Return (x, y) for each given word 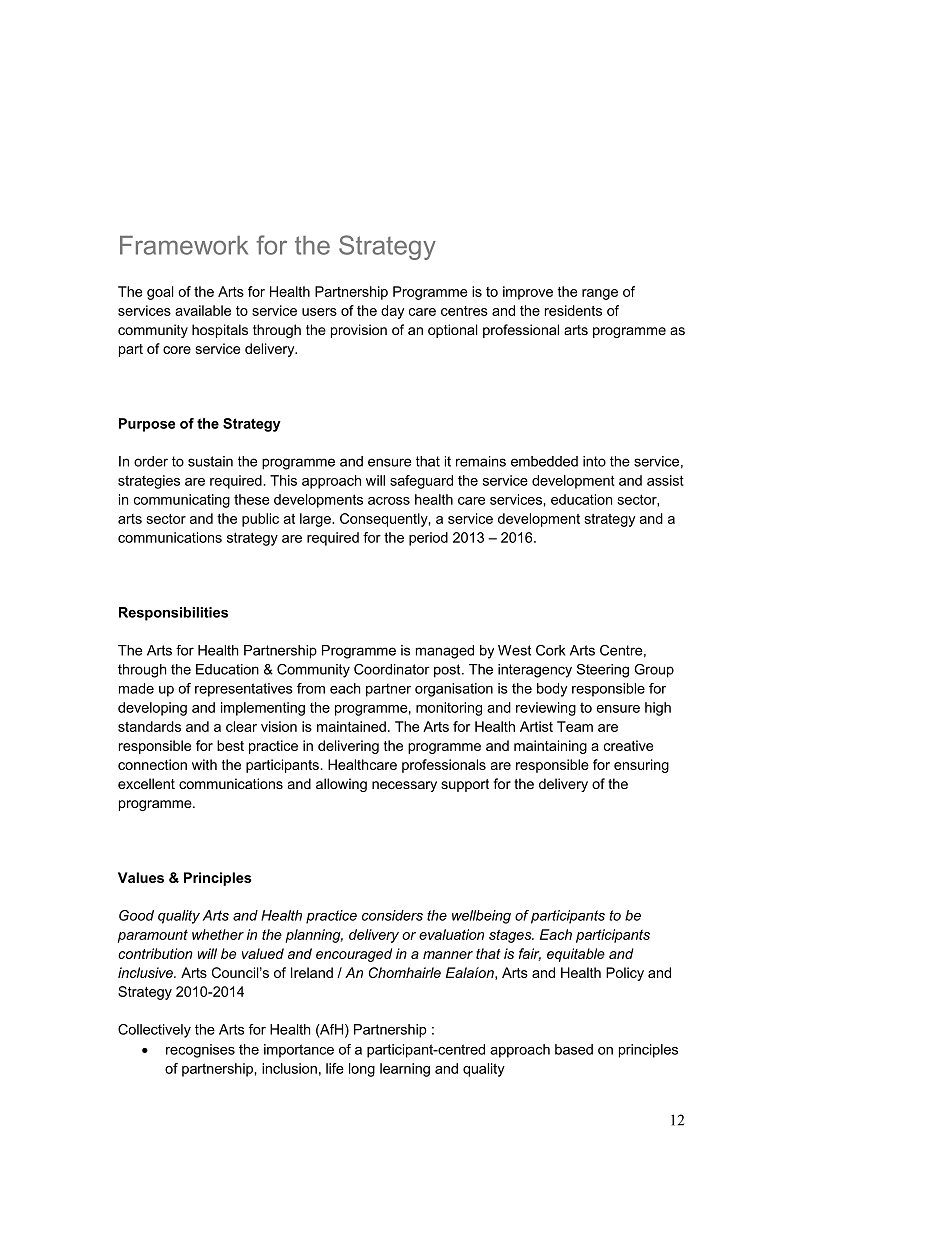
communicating (182, 501)
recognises (200, 1051)
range (600, 294)
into (594, 461)
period (428, 539)
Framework (184, 245)
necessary (404, 786)
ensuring (641, 766)
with (204, 764)
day (392, 312)
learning (405, 1070)
